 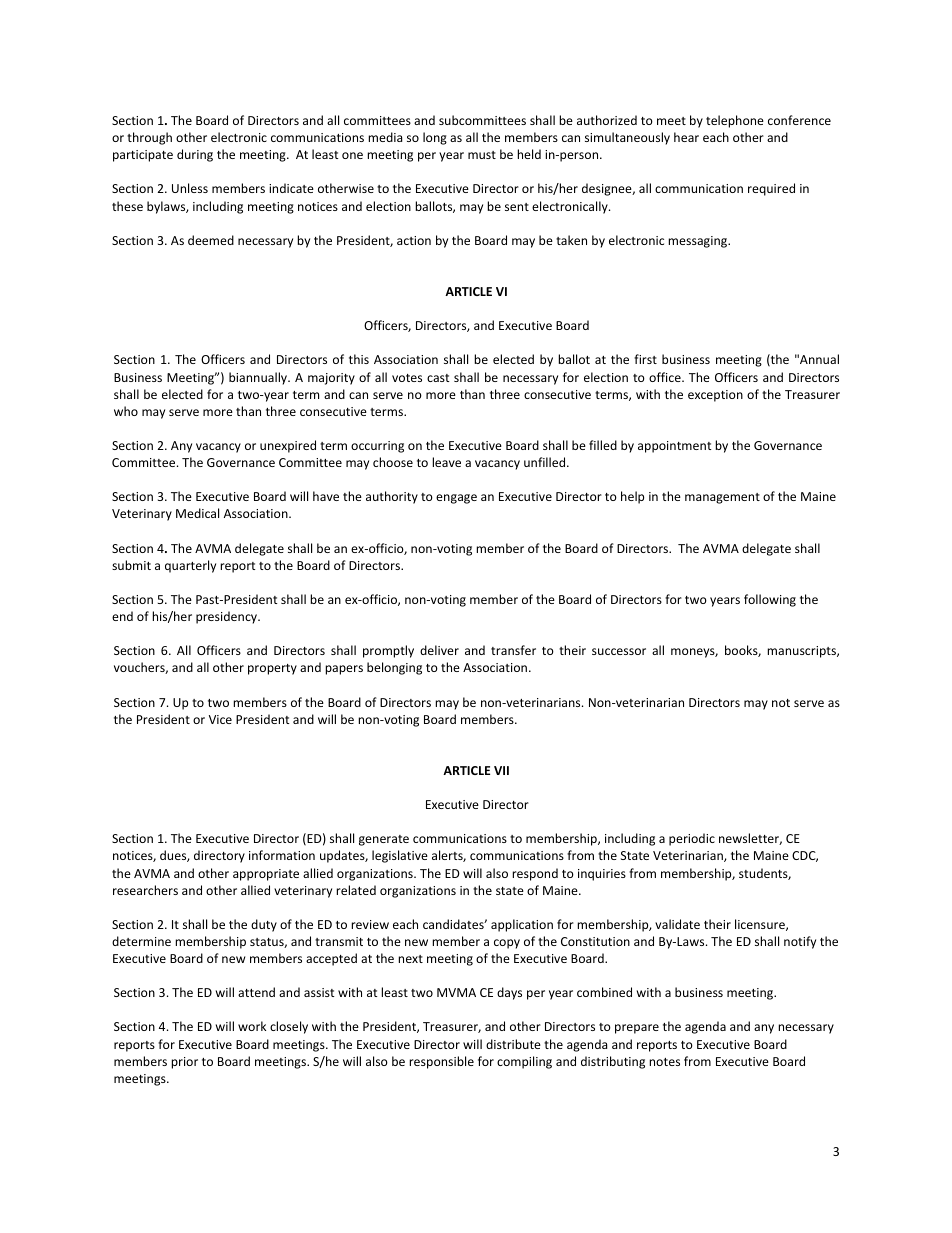 I want to click on engage, so click(x=456, y=499).
